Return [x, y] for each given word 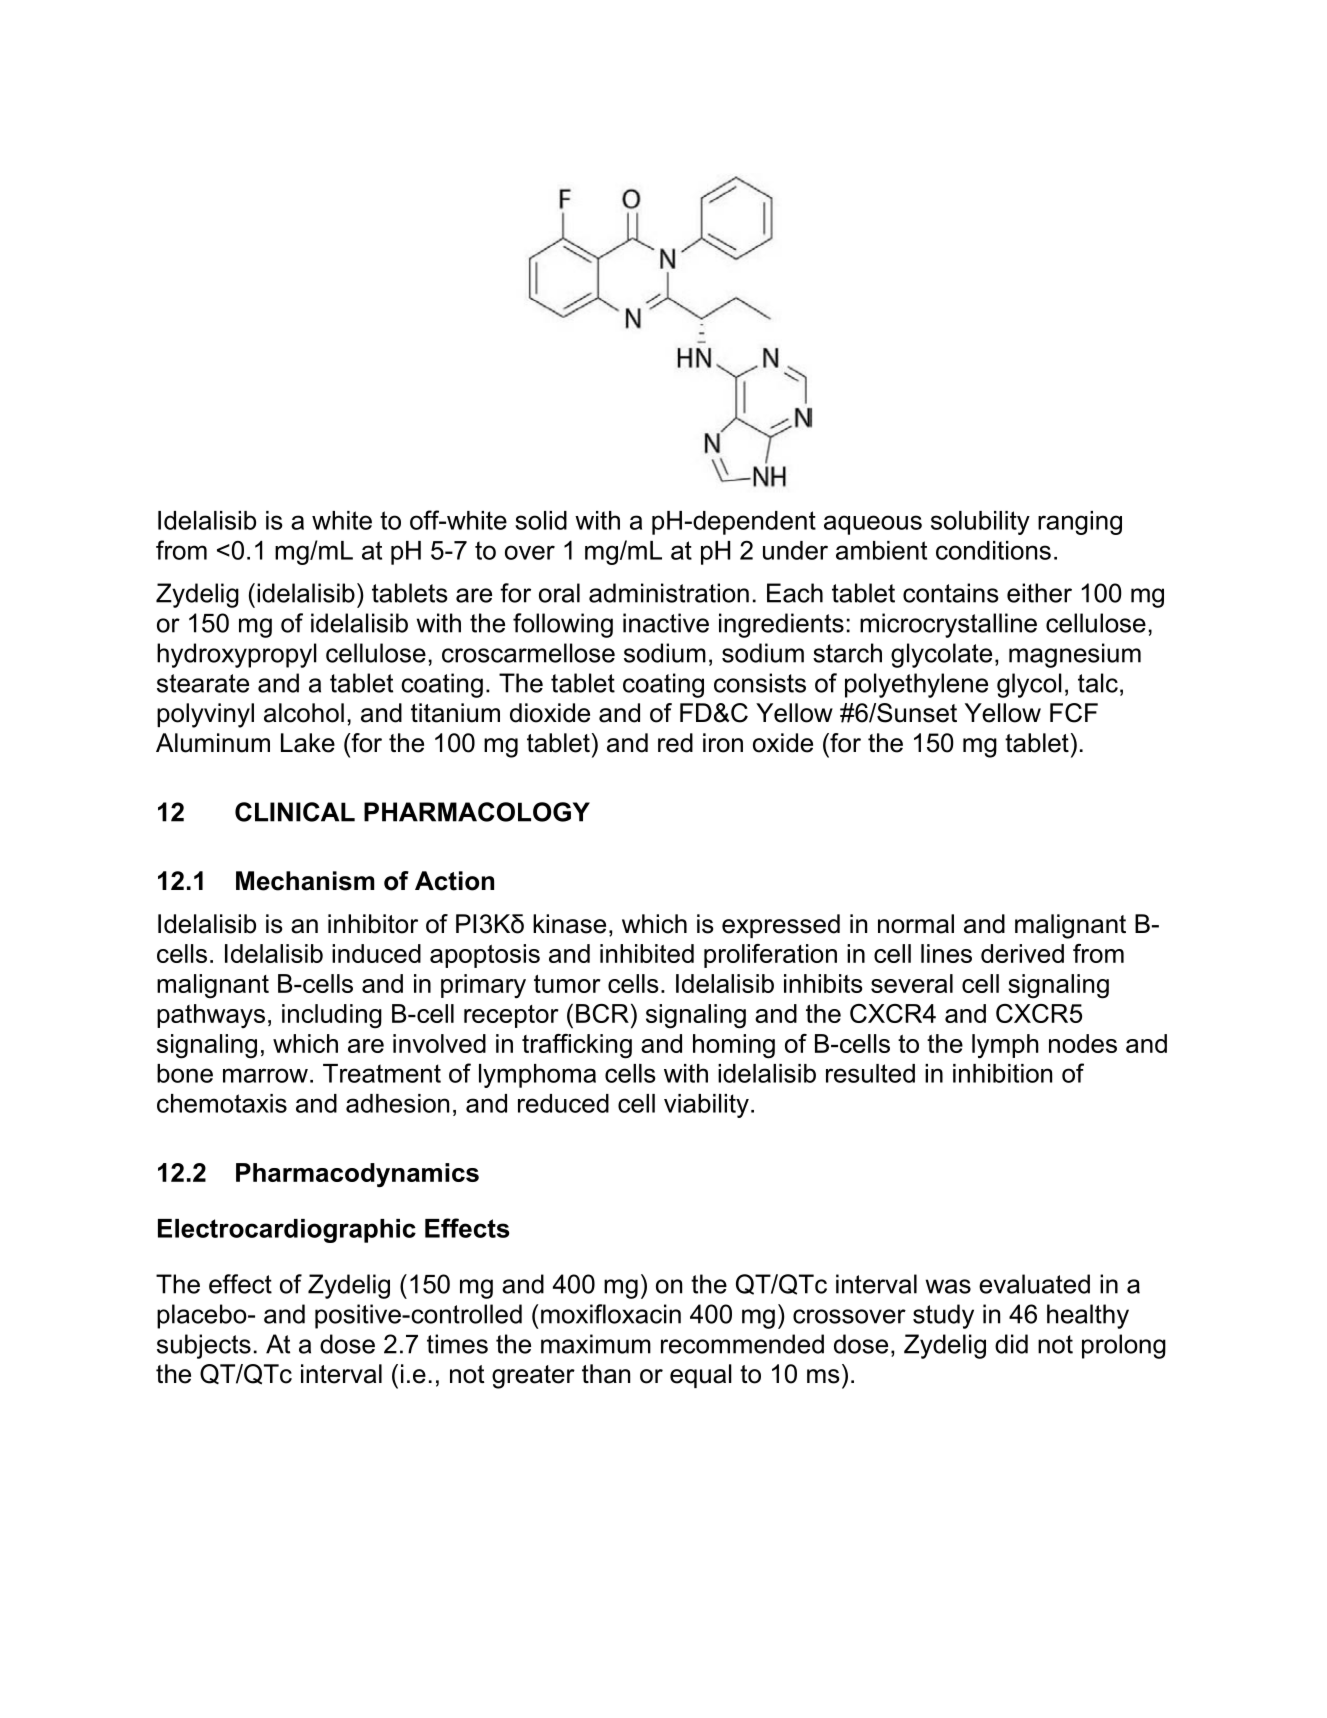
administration [669, 593]
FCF [1074, 713]
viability [706, 1106]
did [1011, 1344]
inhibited [647, 953]
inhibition [1002, 1073]
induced [376, 953]
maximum [596, 1344]
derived [1022, 953]
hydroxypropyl [237, 655]
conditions [993, 550]
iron [723, 743]
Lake [308, 743]
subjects [204, 1346]
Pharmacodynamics [357, 1175]
